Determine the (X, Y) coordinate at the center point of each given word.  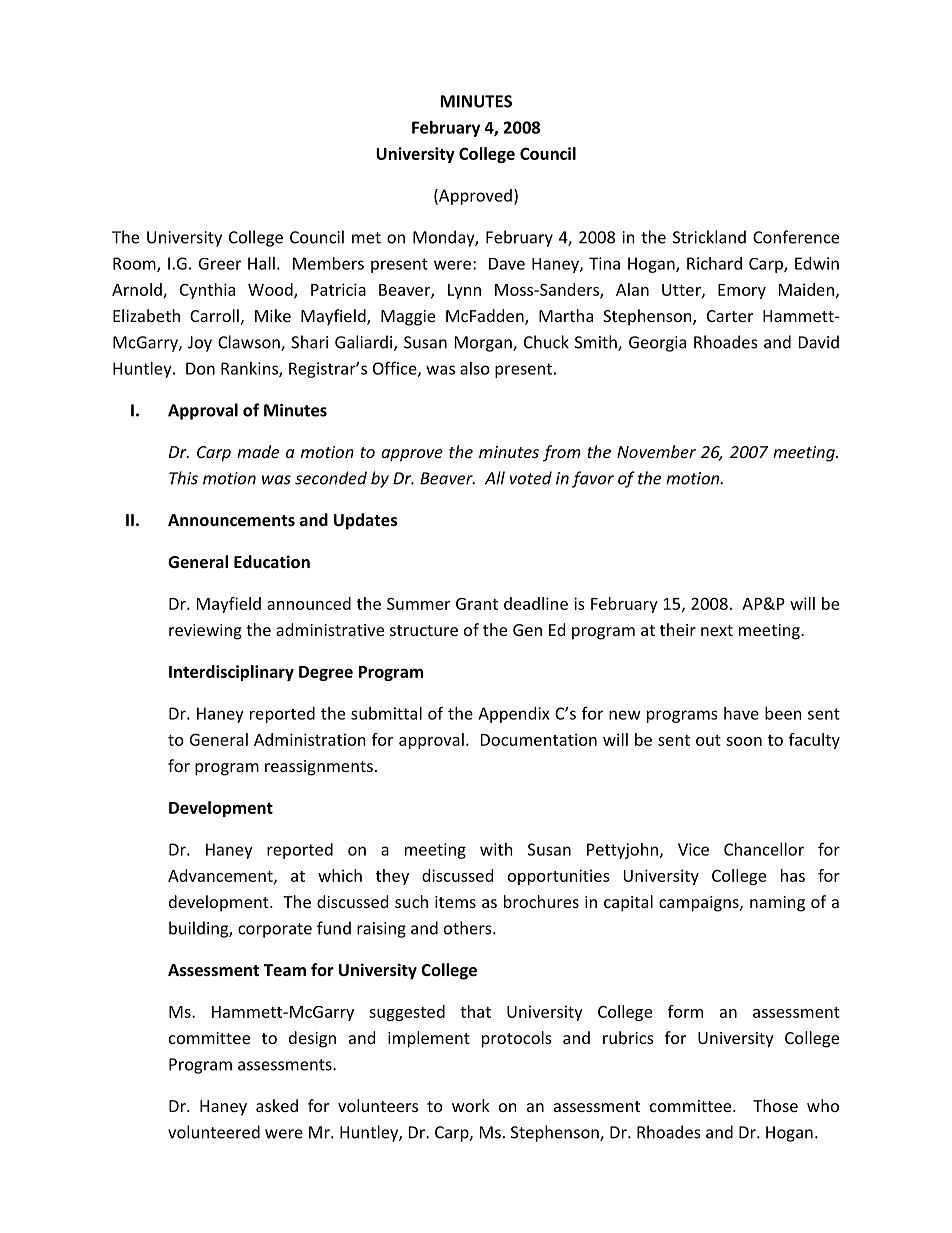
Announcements (231, 520)
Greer (220, 264)
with (496, 849)
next (717, 630)
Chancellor (764, 849)
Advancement (221, 876)
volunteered (214, 1132)
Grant (477, 604)
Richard (714, 263)
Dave (507, 264)
